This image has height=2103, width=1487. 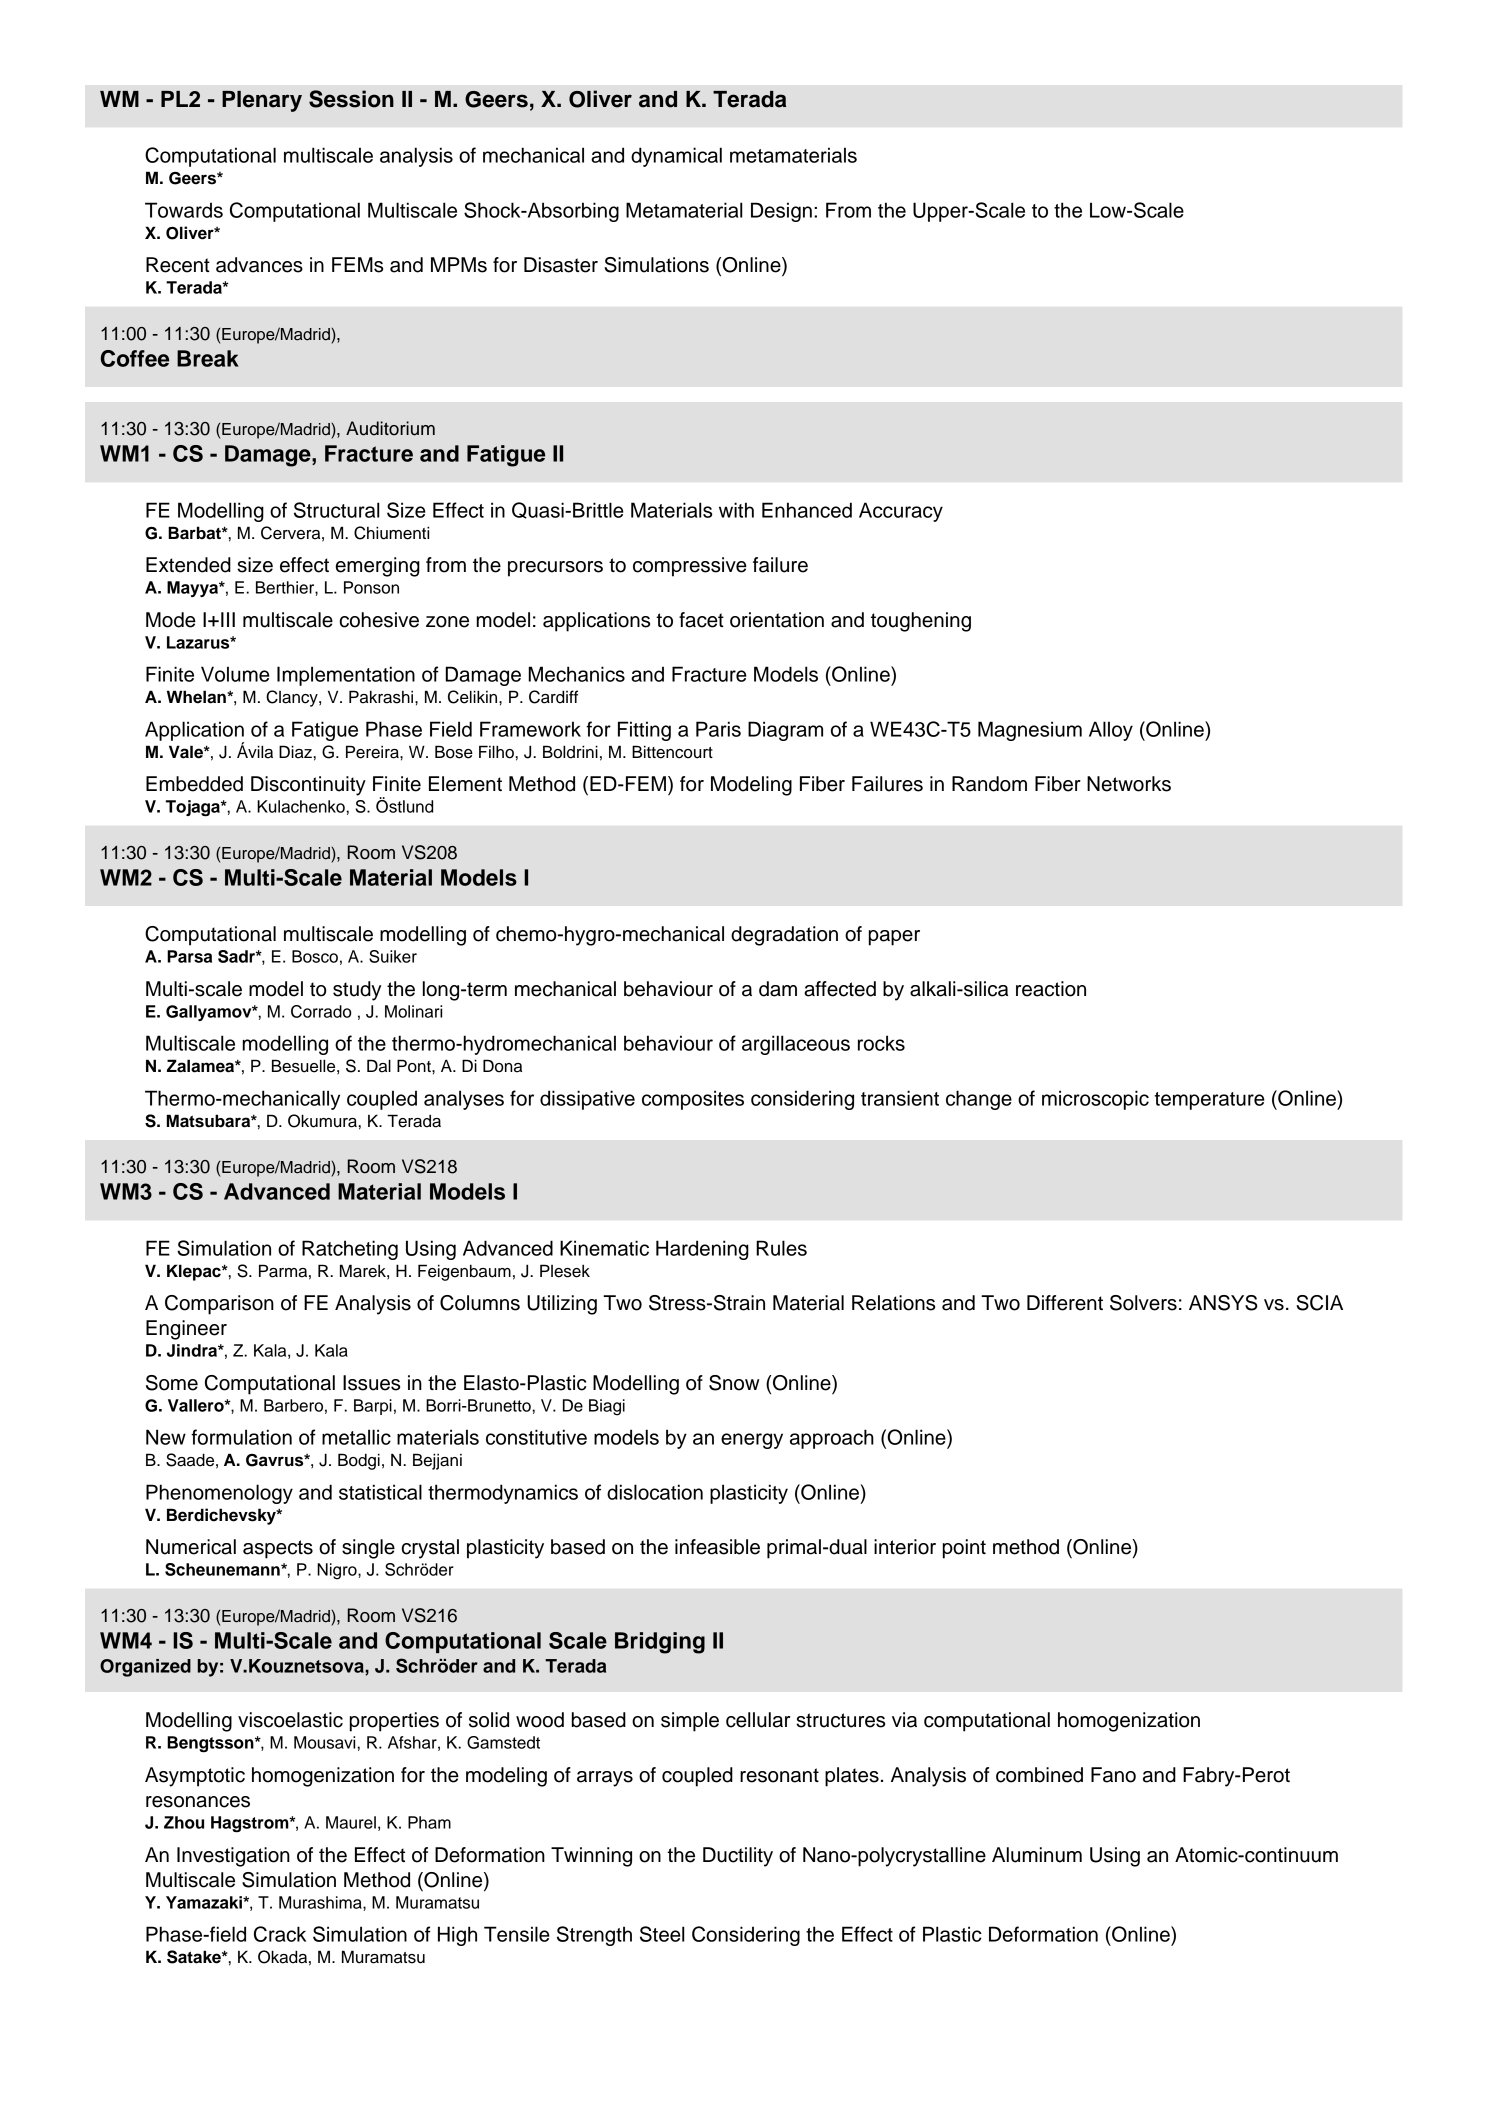 I want to click on Design, so click(x=781, y=212).
